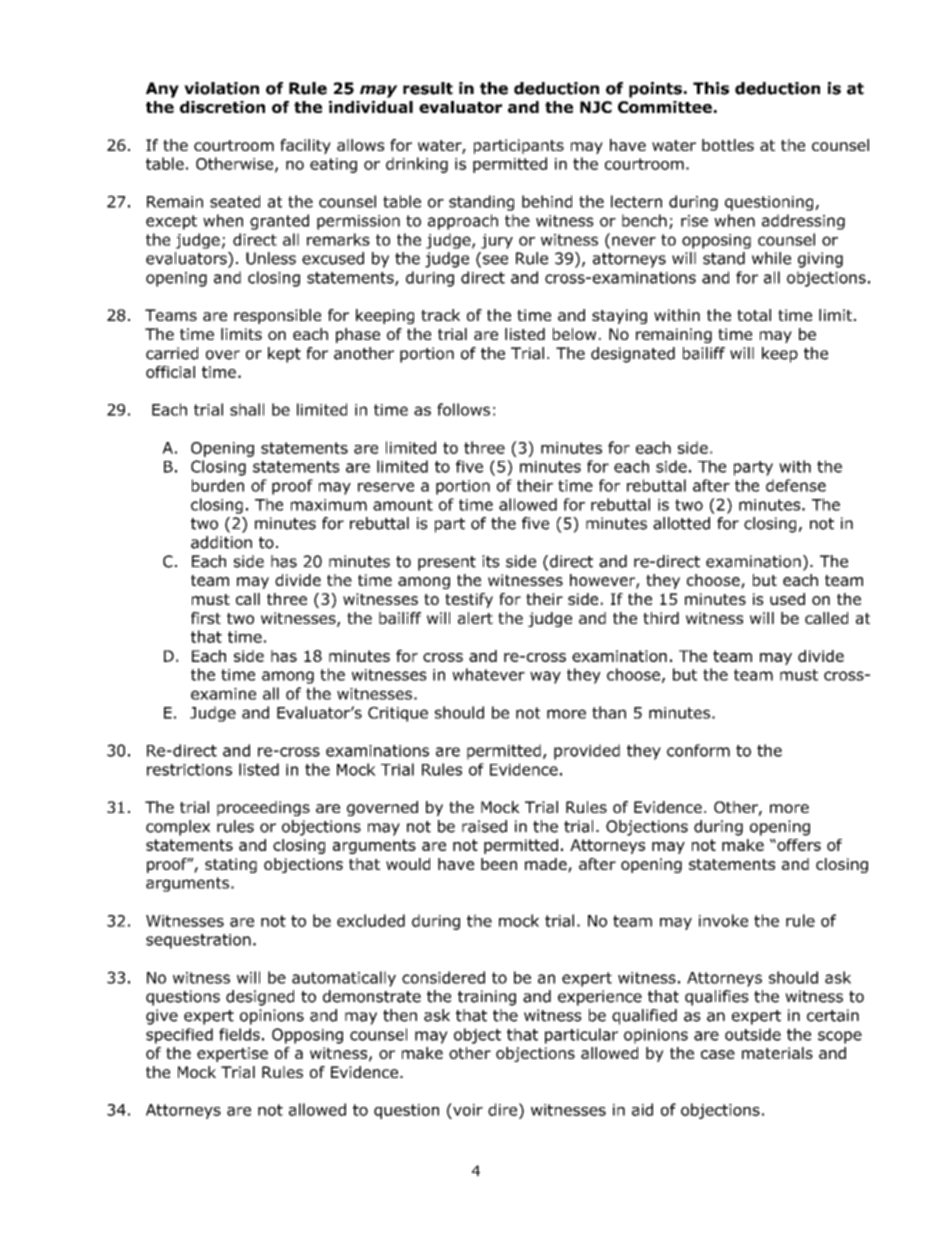 This image has width=952, height=1233. Describe the element at coordinates (206, 618) in the image. I see `first` at that location.
